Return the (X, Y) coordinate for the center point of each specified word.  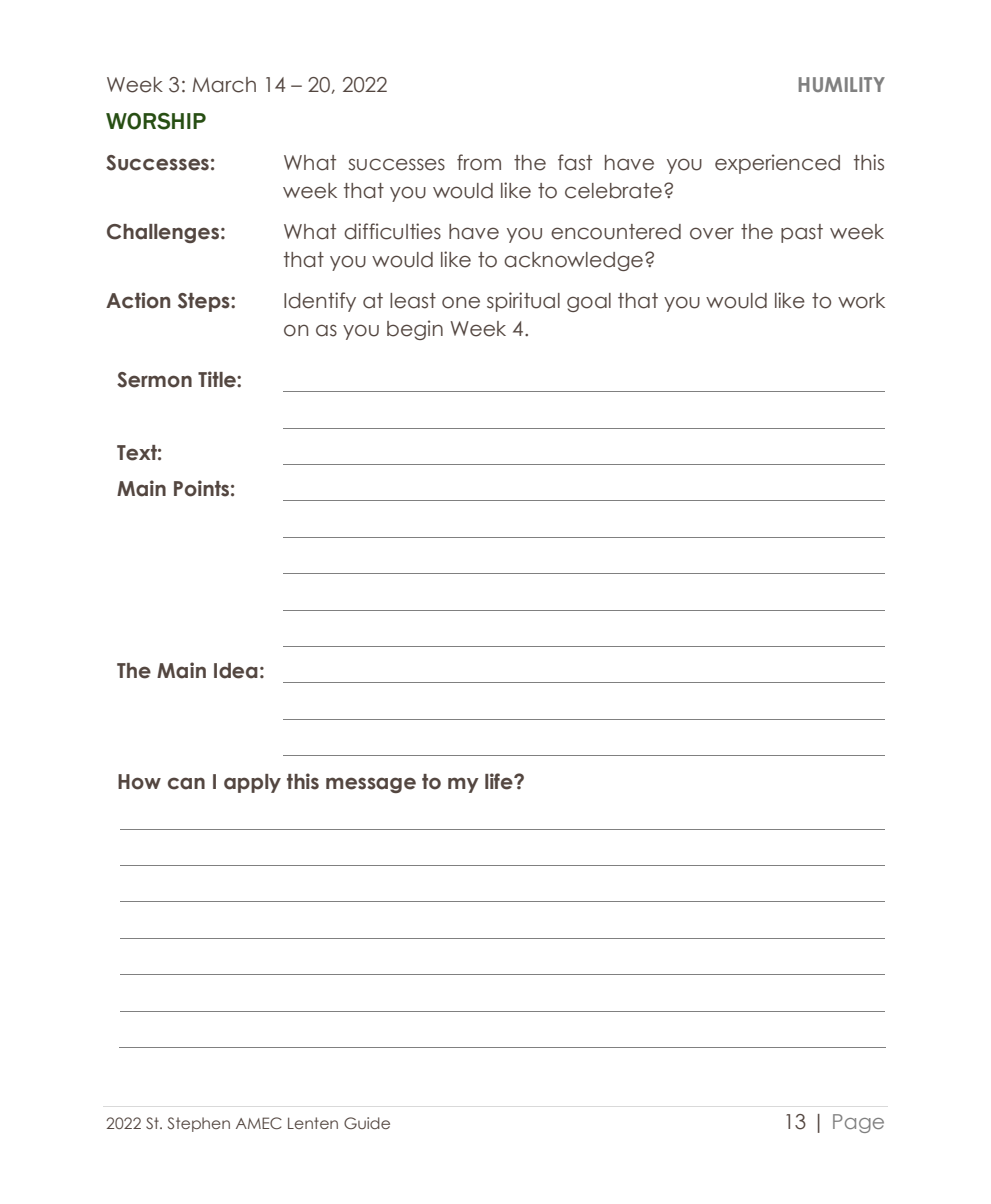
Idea (236, 671)
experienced (777, 164)
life (500, 781)
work (861, 301)
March (224, 85)
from (479, 162)
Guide (367, 1123)
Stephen (199, 1124)
